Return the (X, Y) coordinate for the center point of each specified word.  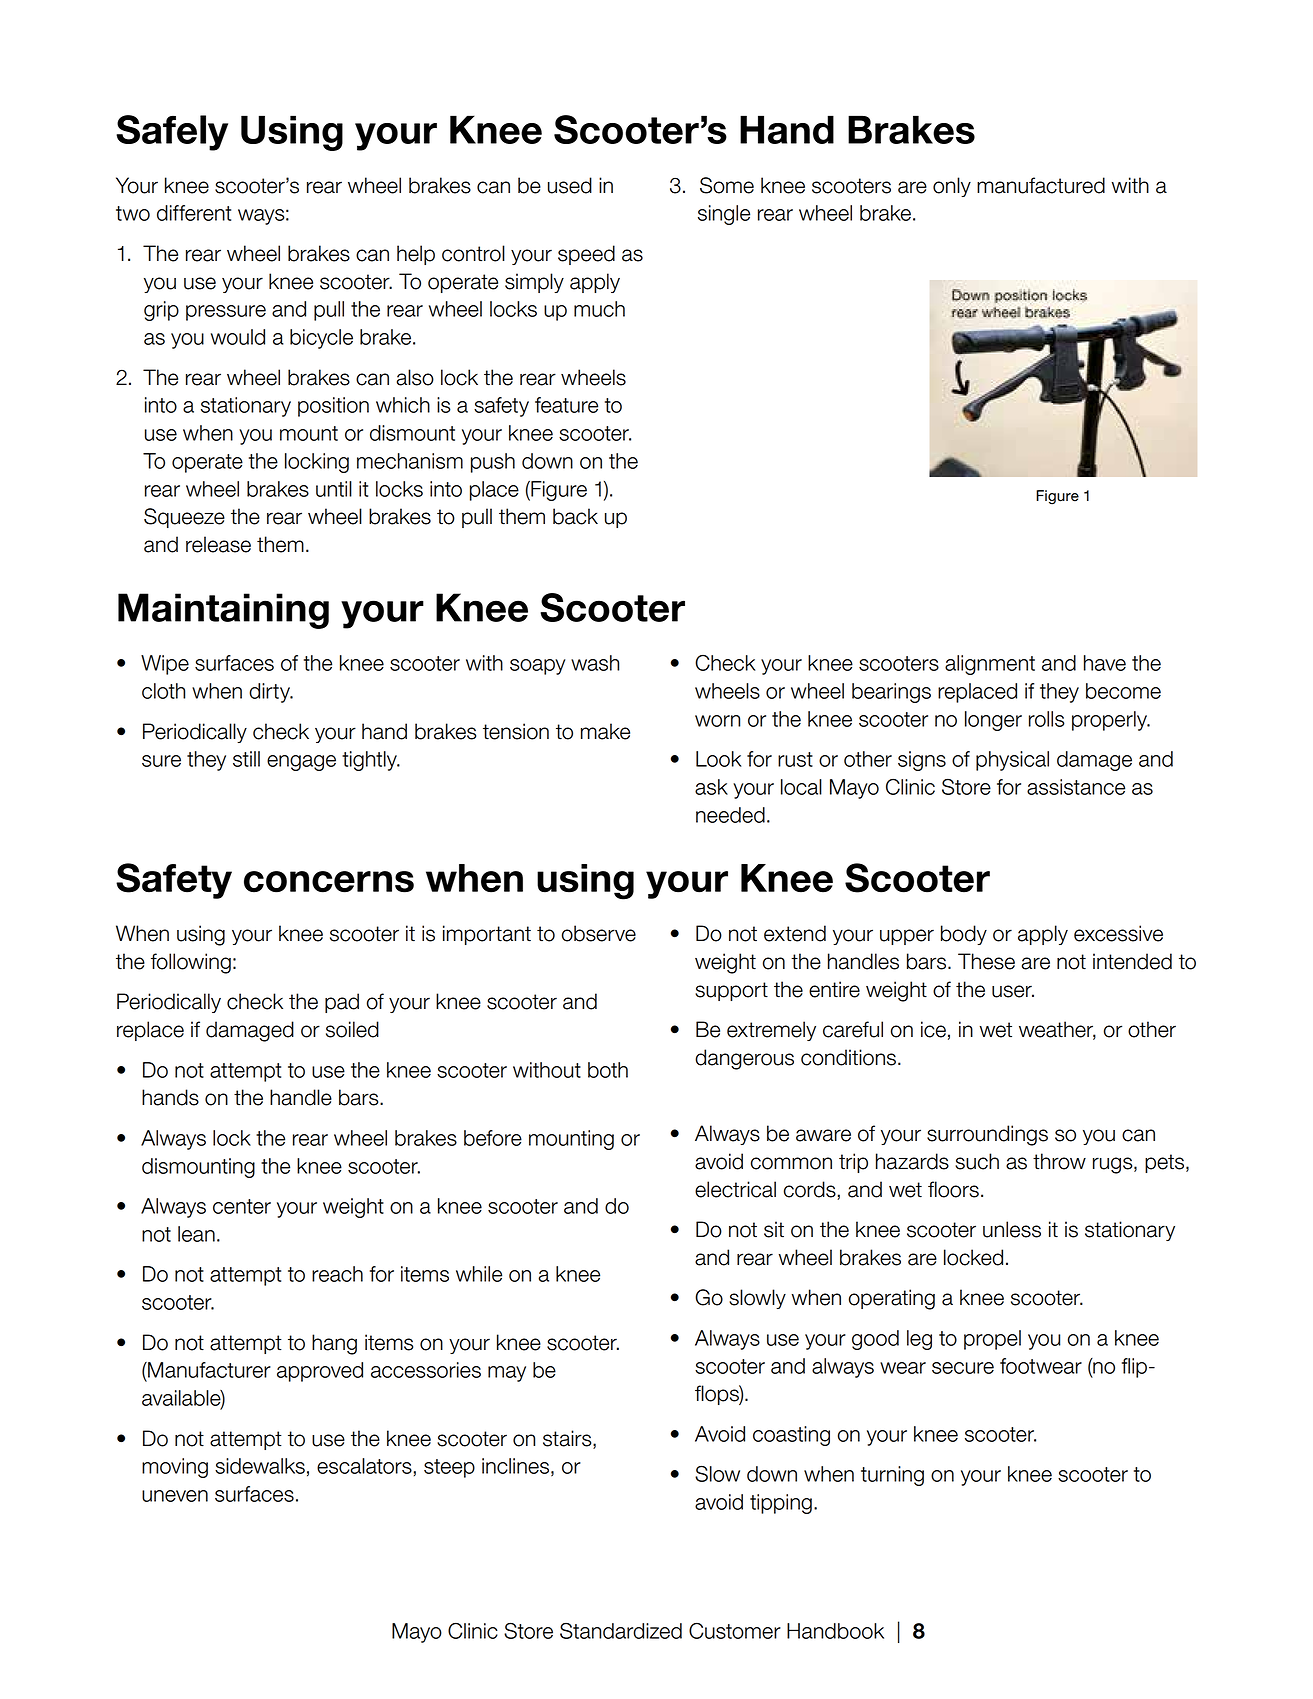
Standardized (621, 1631)
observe (599, 933)
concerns (329, 882)
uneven (175, 1496)
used (570, 185)
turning (892, 1476)
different (194, 213)
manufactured (1041, 185)
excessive (1118, 933)
